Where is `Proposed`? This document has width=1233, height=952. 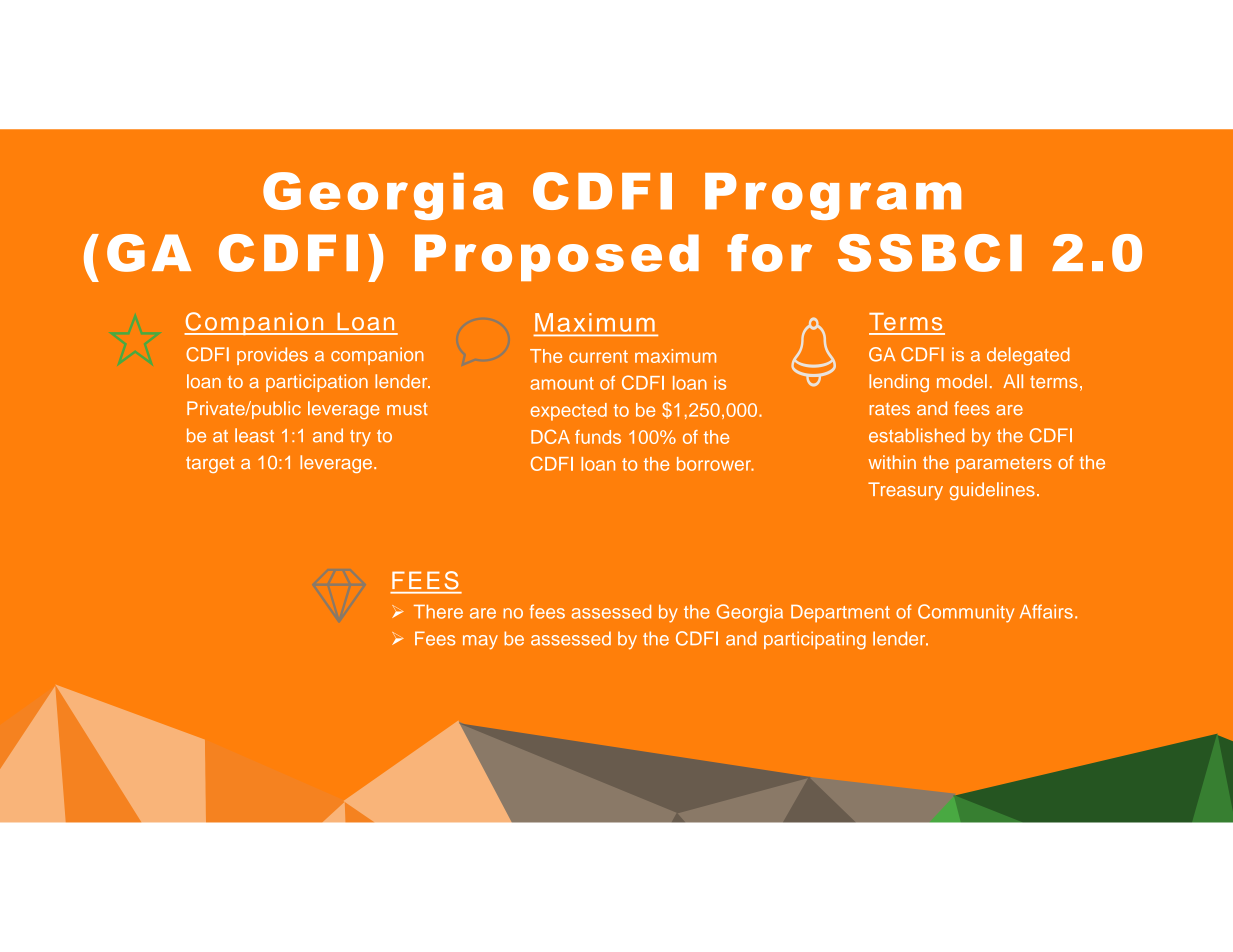
Proposed is located at coordinates (557, 257).
